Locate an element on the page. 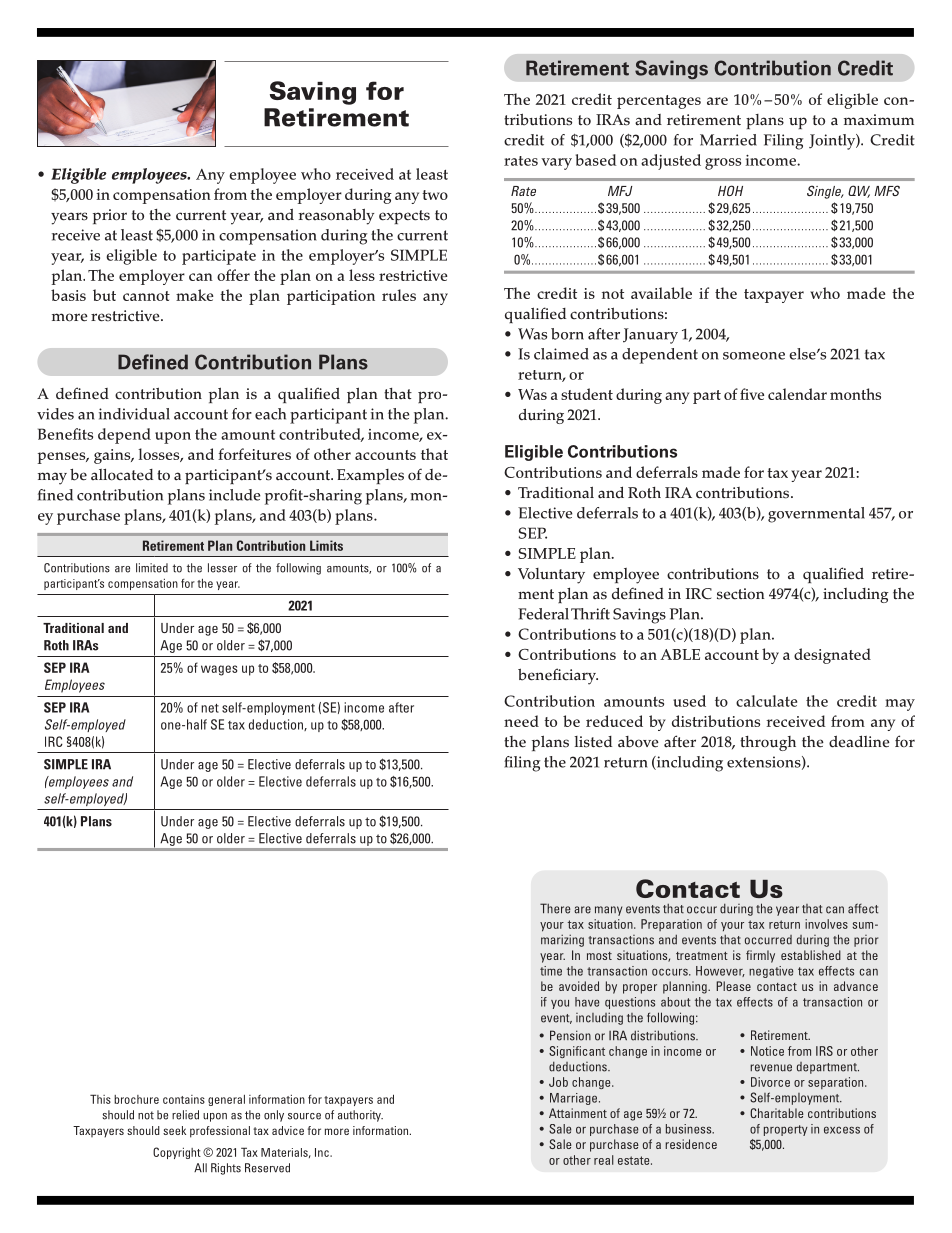 This document has height=1233, width=952. five is located at coordinates (752, 394).
